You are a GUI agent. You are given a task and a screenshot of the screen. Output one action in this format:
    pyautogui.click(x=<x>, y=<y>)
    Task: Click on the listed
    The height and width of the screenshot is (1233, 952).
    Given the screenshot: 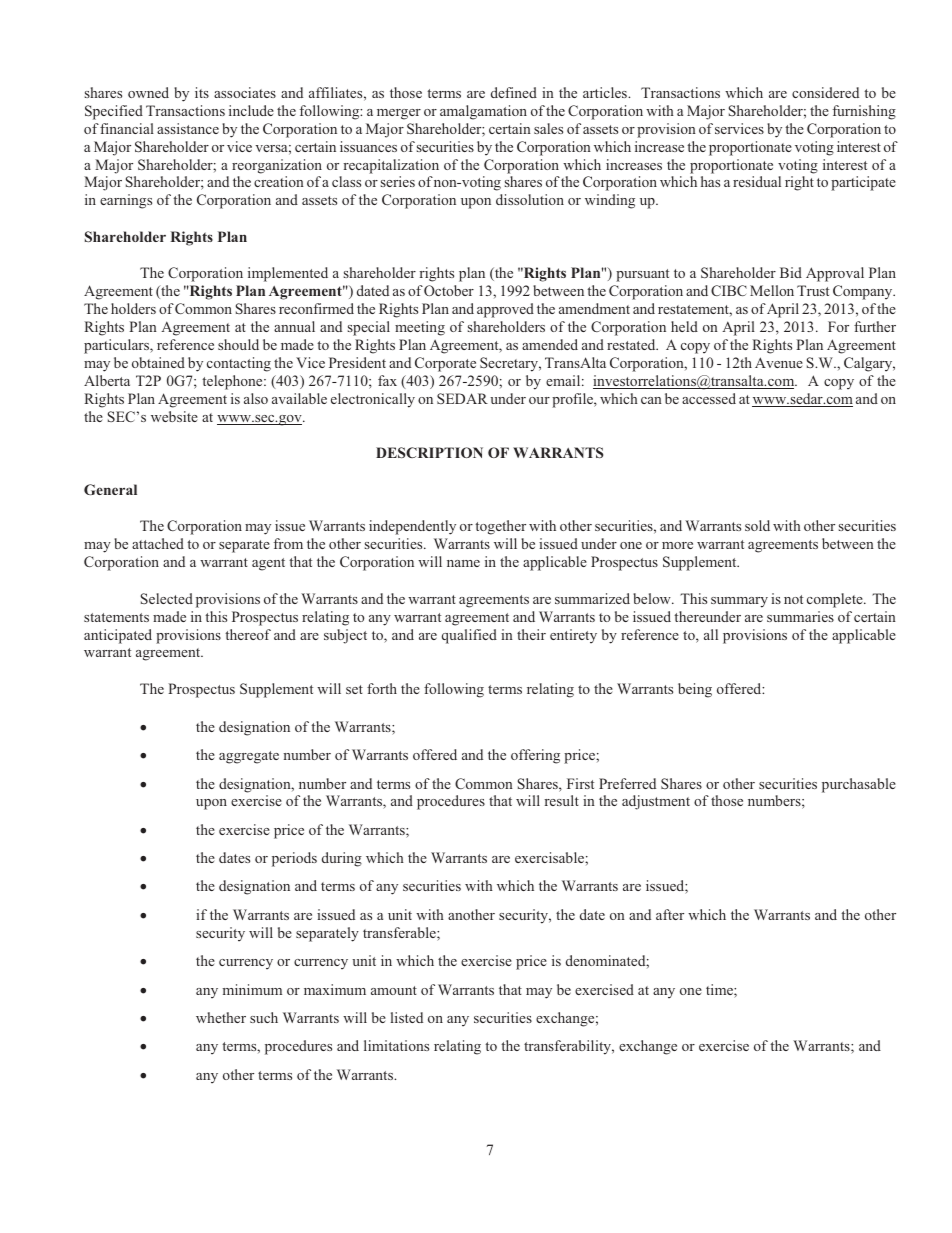 What is the action you would take?
    pyautogui.click(x=407, y=1017)
